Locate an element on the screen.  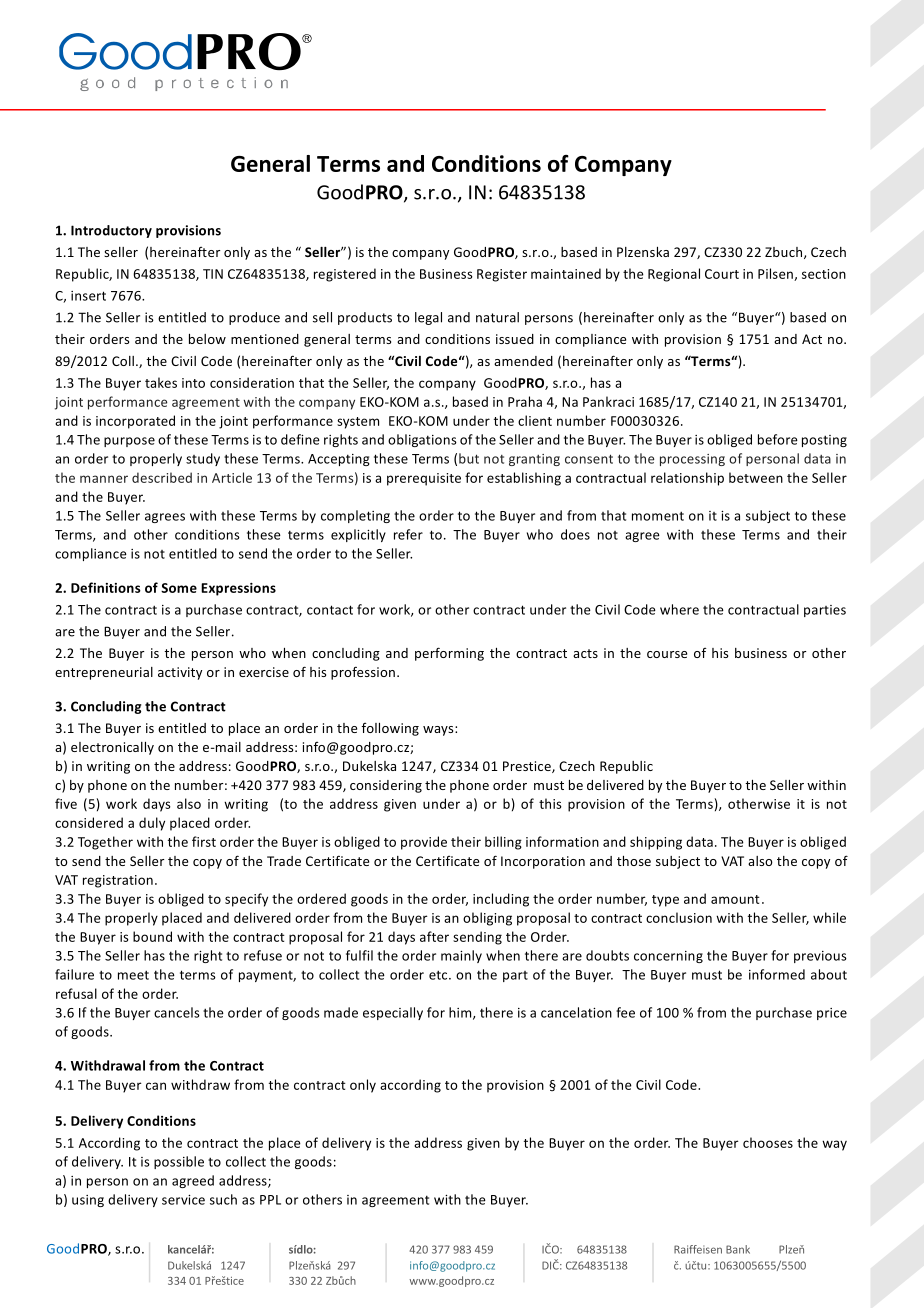
service is located at coordinates (183, 1200).
